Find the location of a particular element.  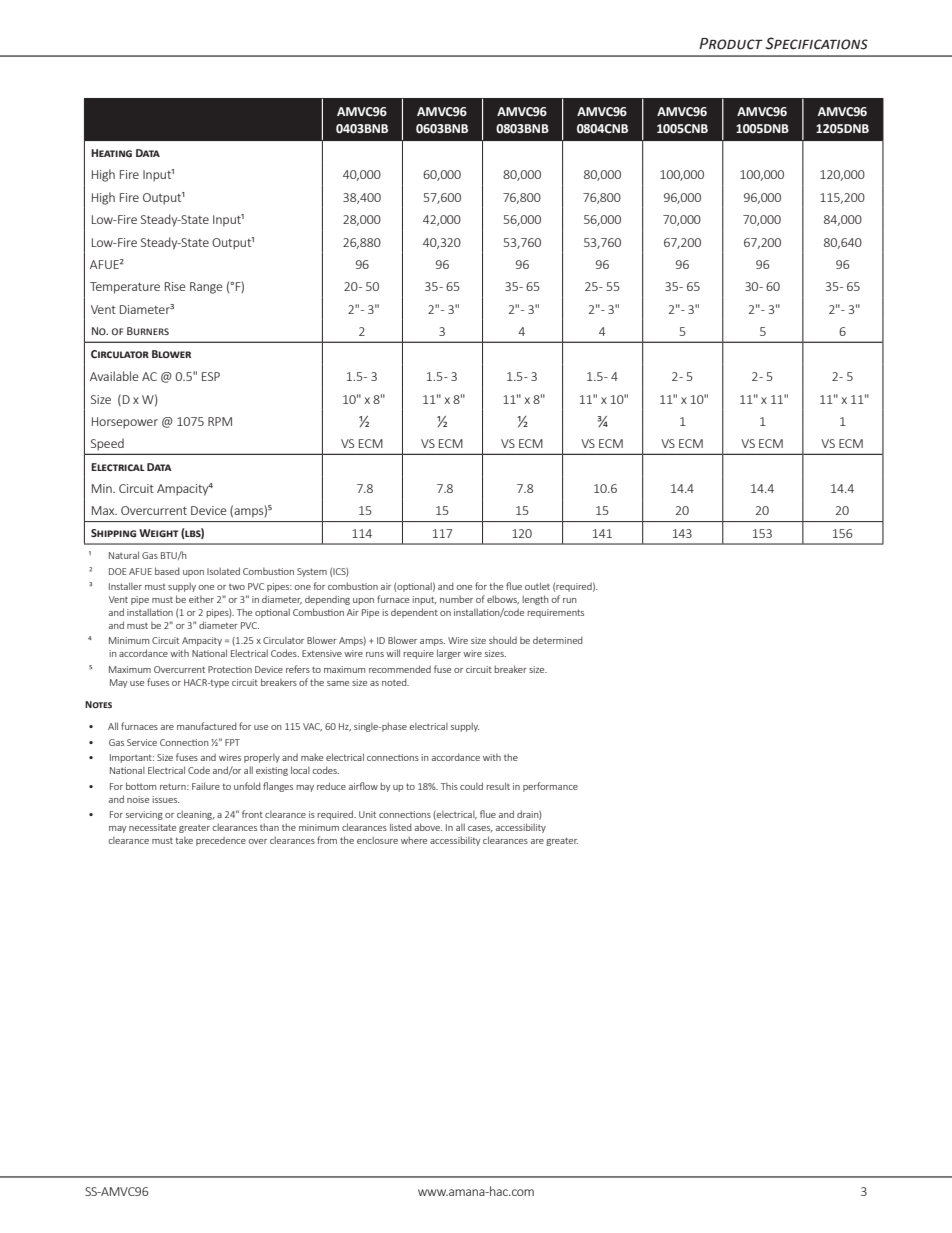

Heating is located at coordinates (111, 153).
